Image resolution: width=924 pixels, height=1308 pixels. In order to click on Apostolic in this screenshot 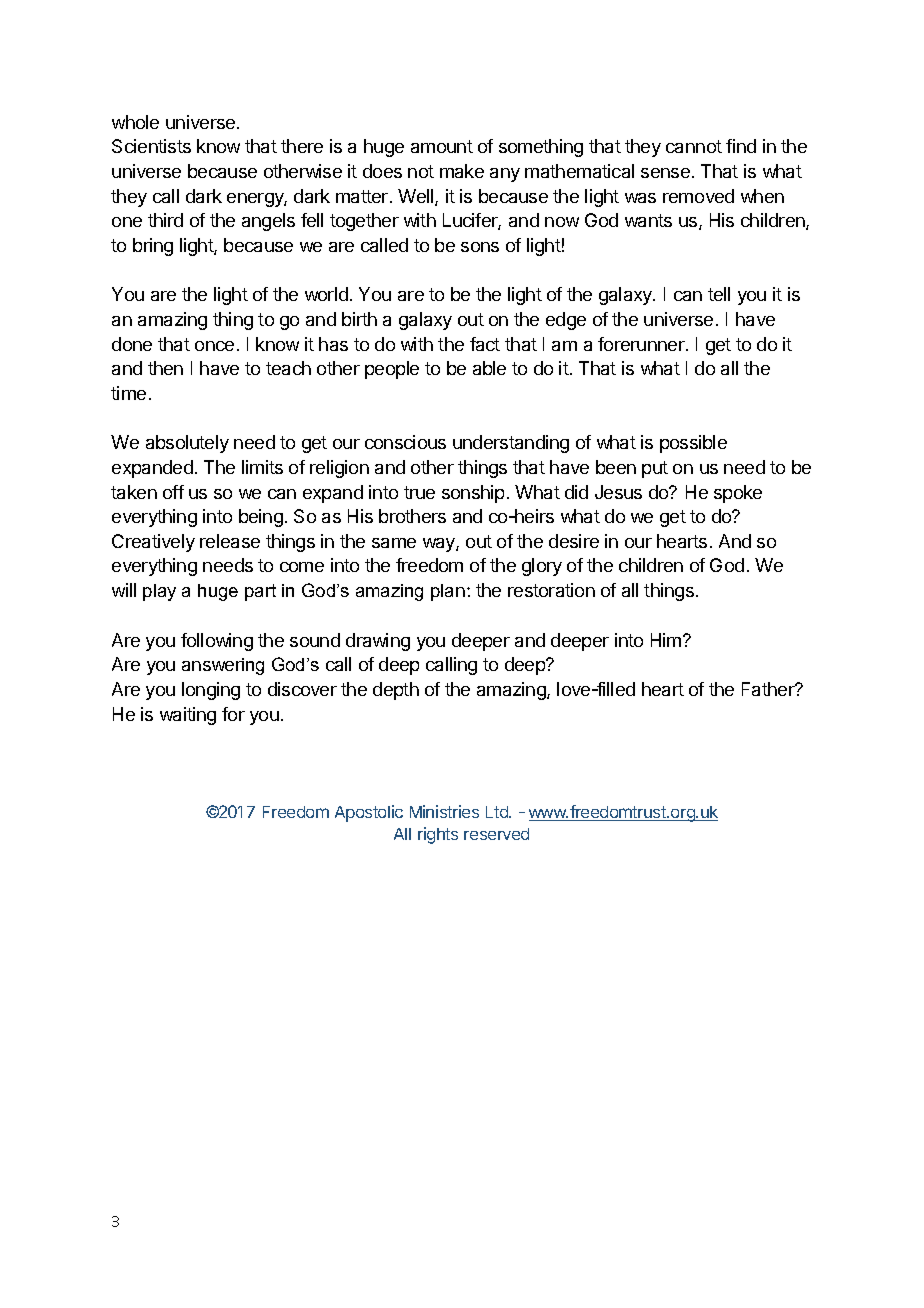, I will do `click(369, 813)`.
